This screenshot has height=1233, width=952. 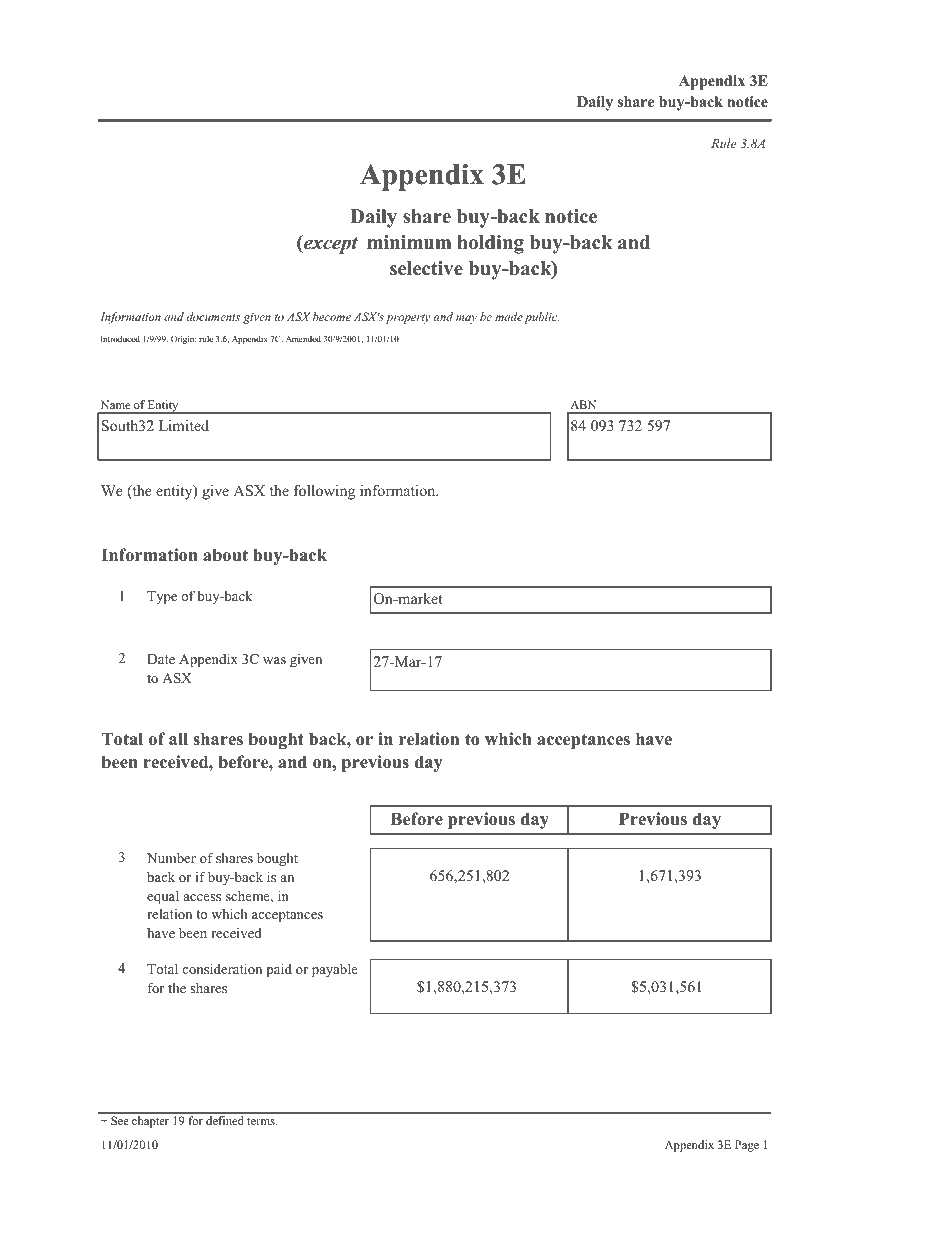 I want to click on public, so click(x=541, y=318).
